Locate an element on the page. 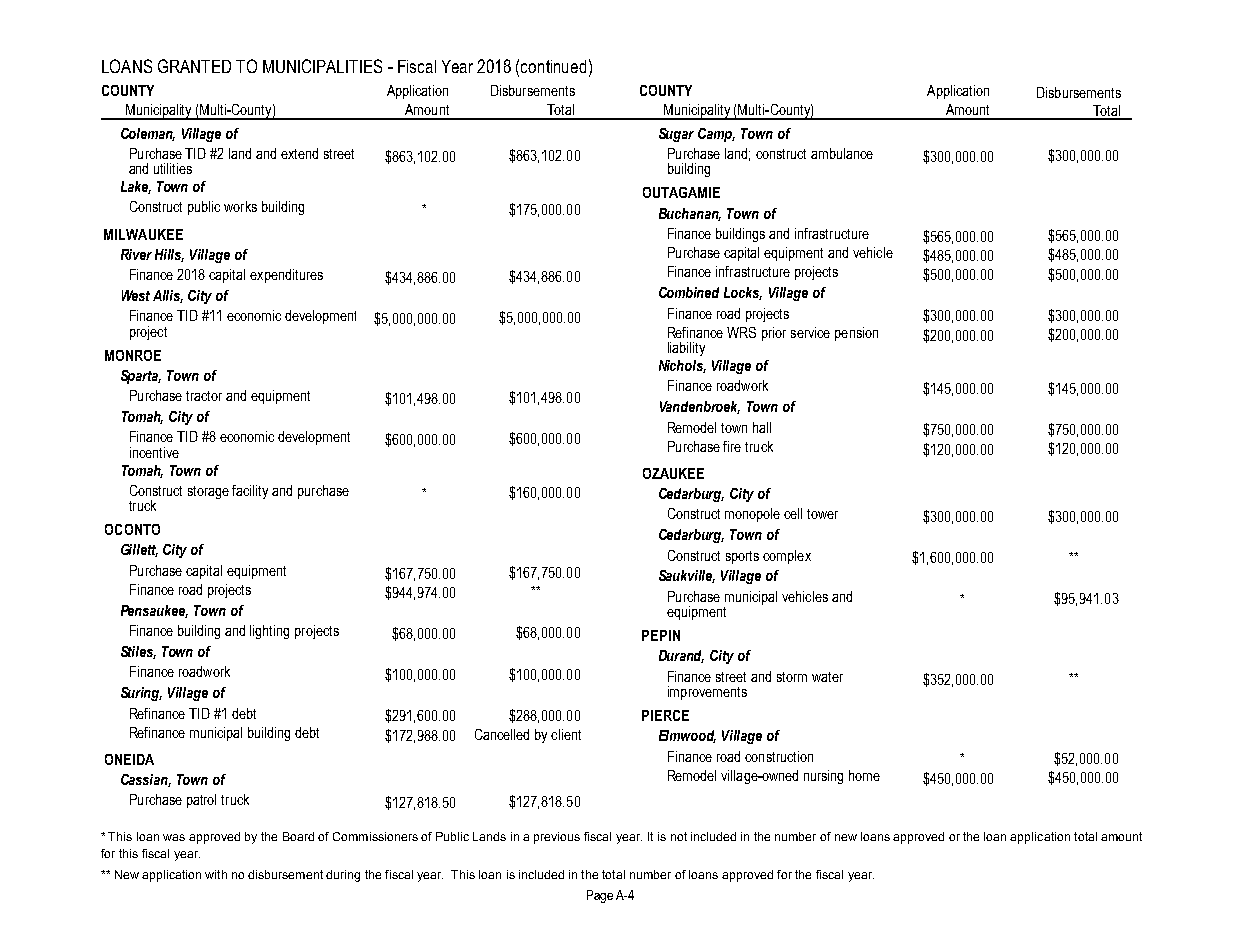 Image resolution: width=1233 pixels, height=952 pixels. PEPIN is located at coordinates (661, 635).
